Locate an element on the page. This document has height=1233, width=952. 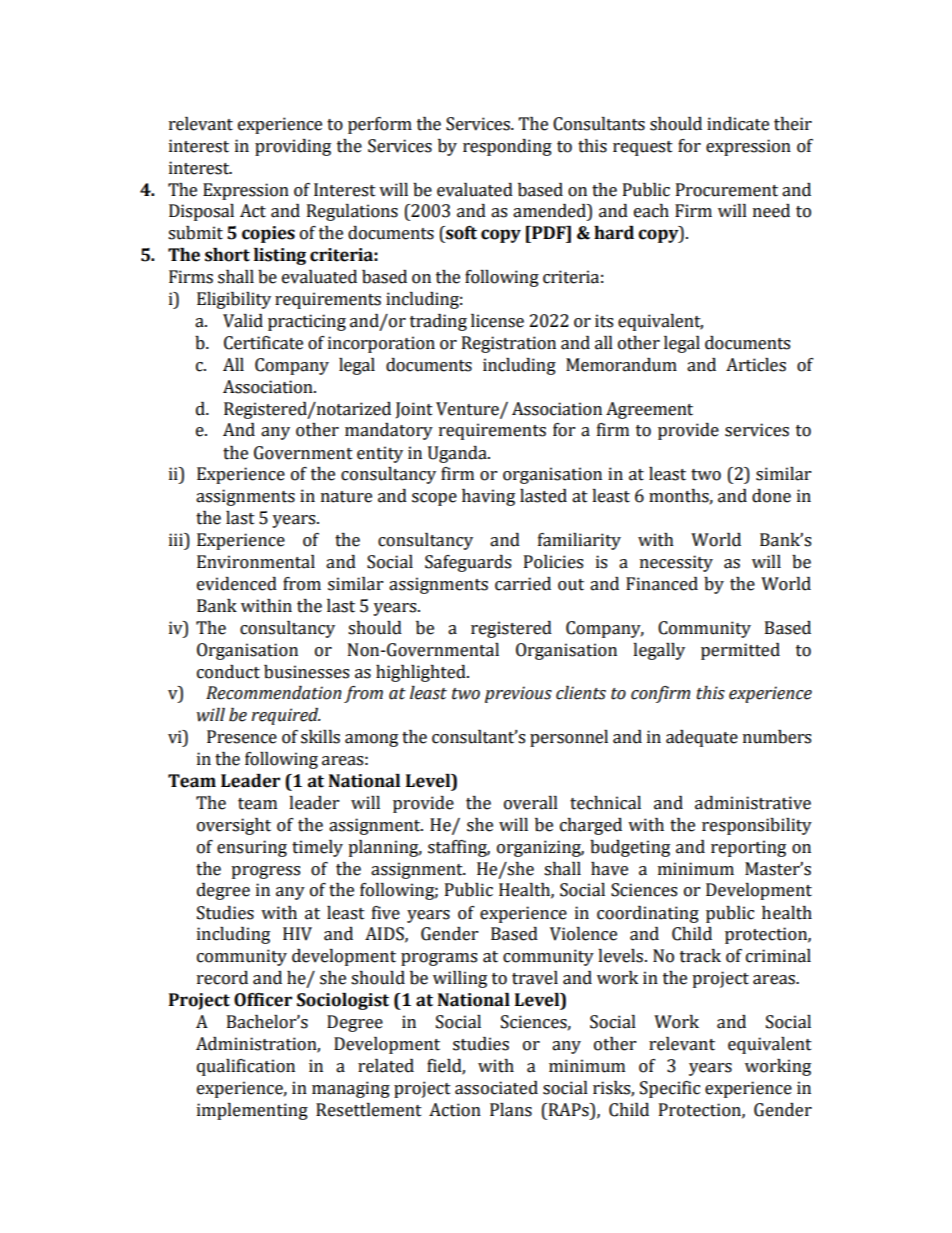
indicate is located at coordinates (738, 124).
